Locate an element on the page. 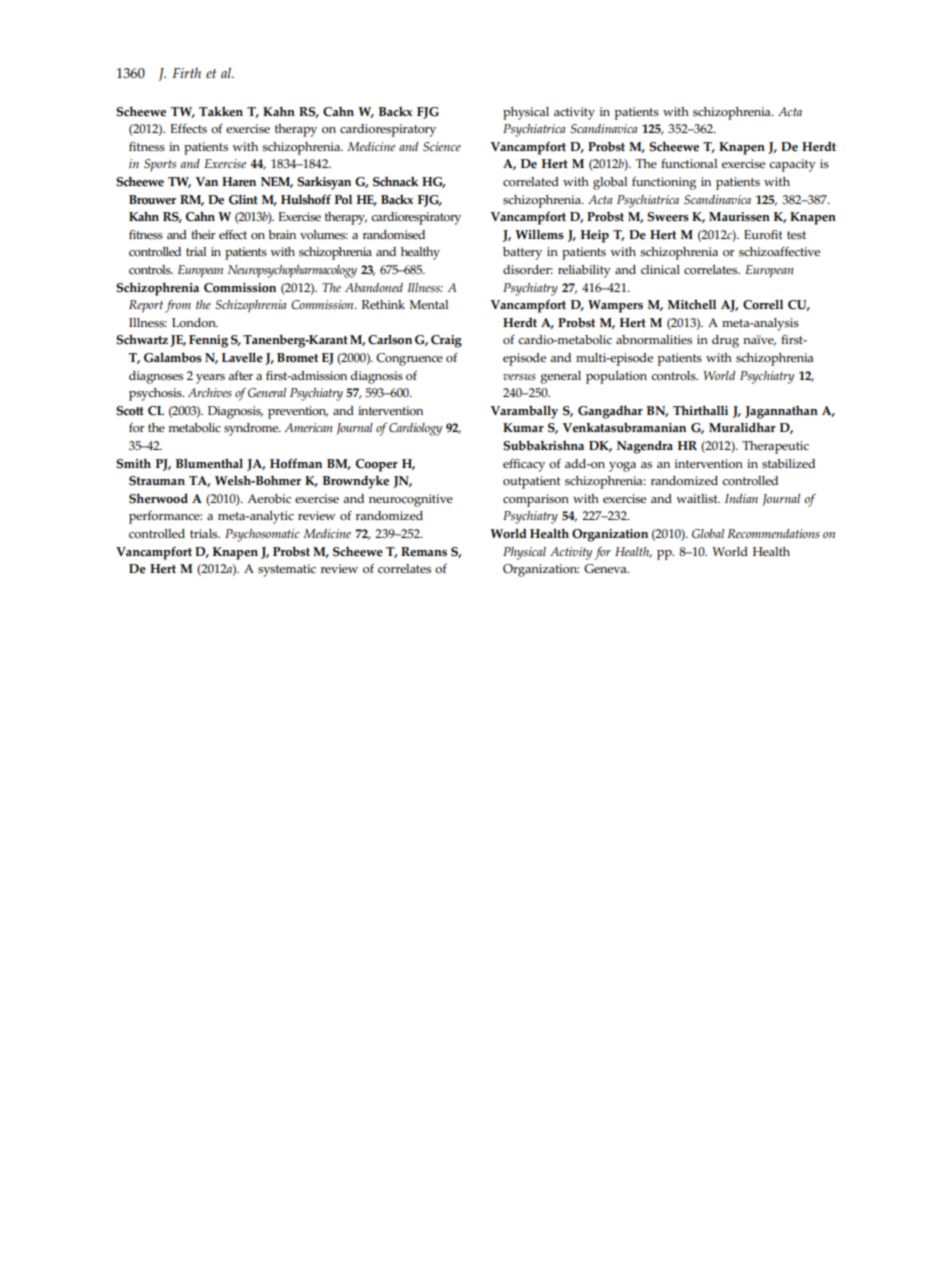 The image size is (952, 1270). their is located at coordinates (203, 234).
